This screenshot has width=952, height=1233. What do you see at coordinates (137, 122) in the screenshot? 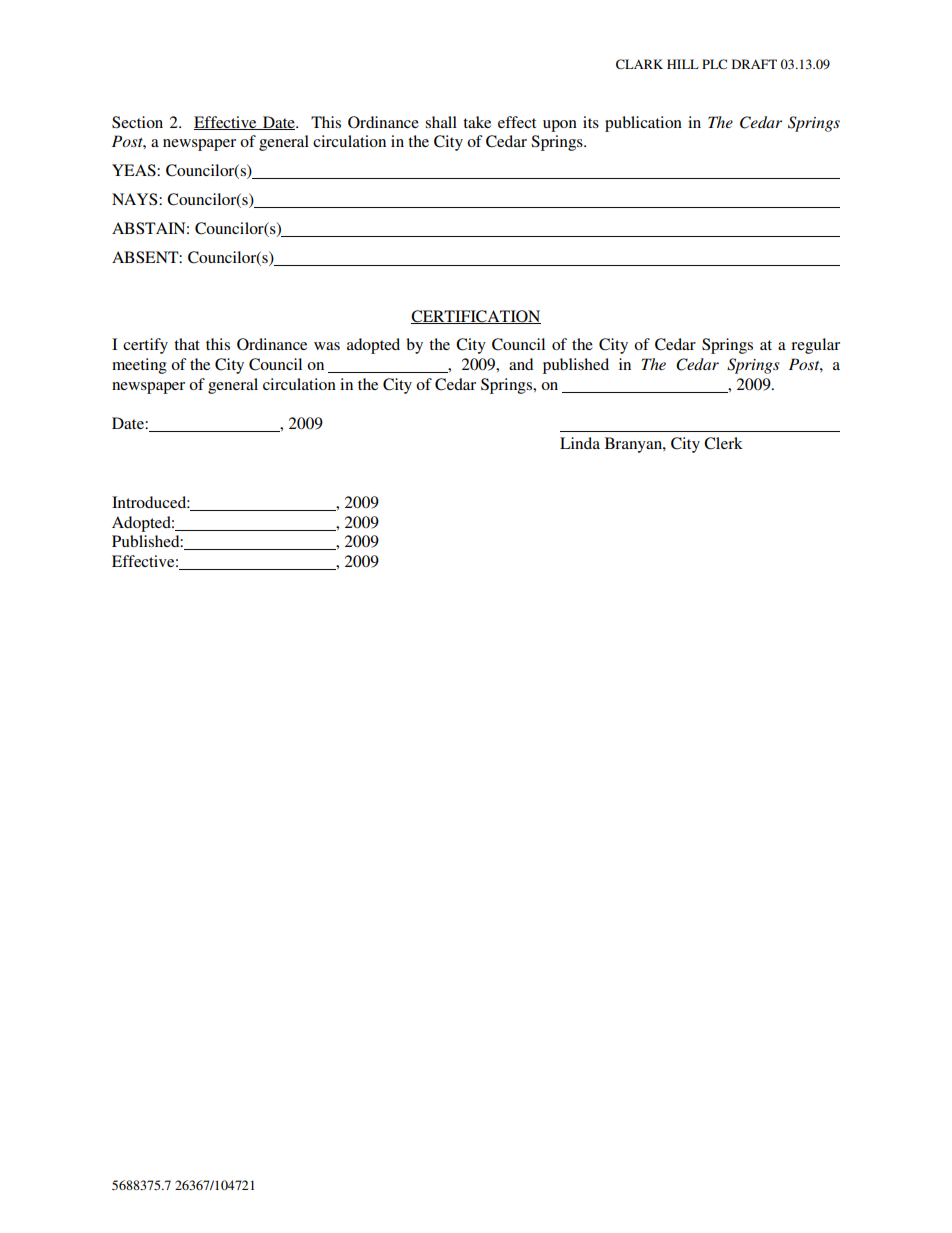
I see `Section` at bounding box center [137, 122].
